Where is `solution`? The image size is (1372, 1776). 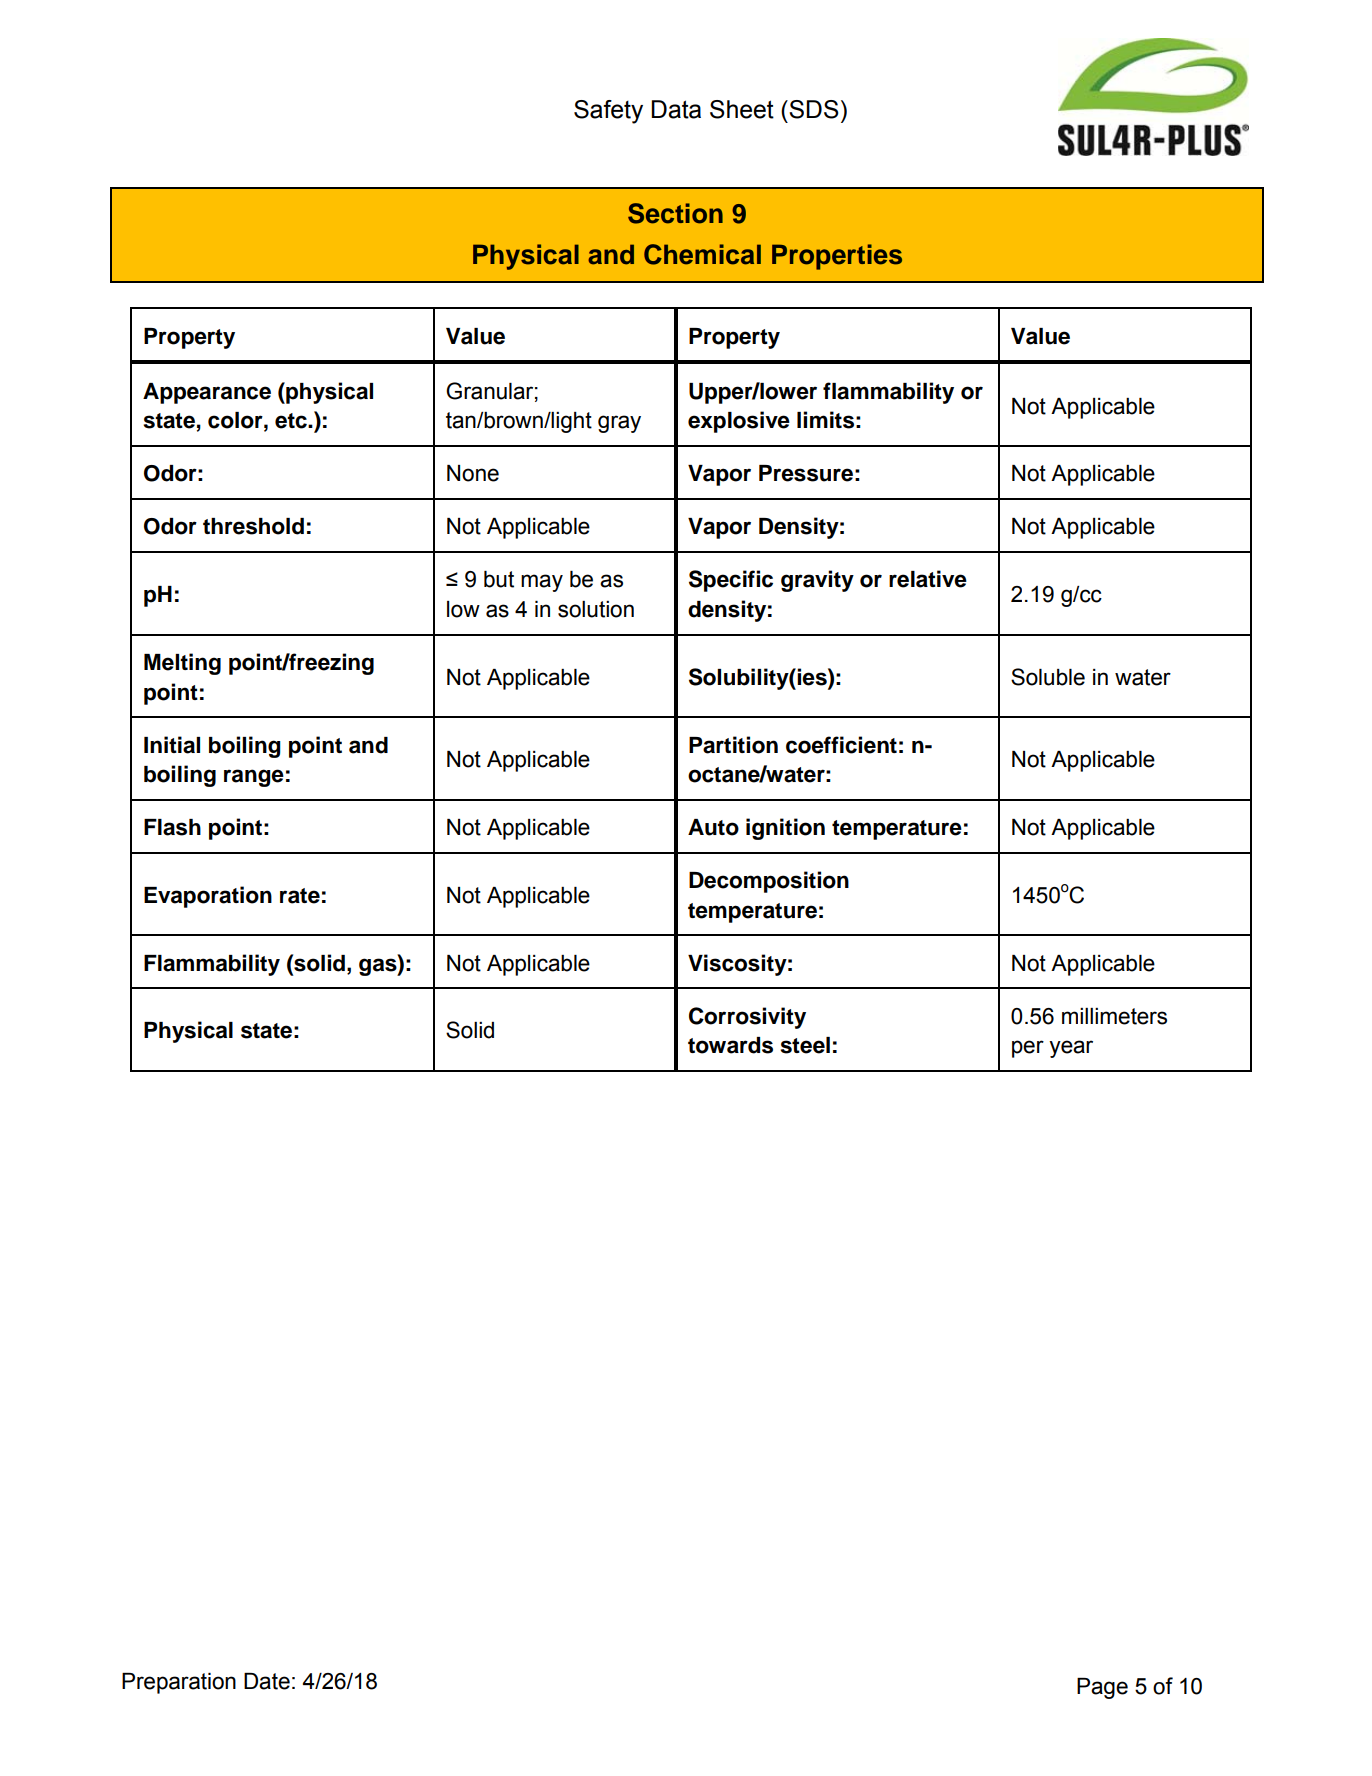 solution is located at coordinates (596, 609).
